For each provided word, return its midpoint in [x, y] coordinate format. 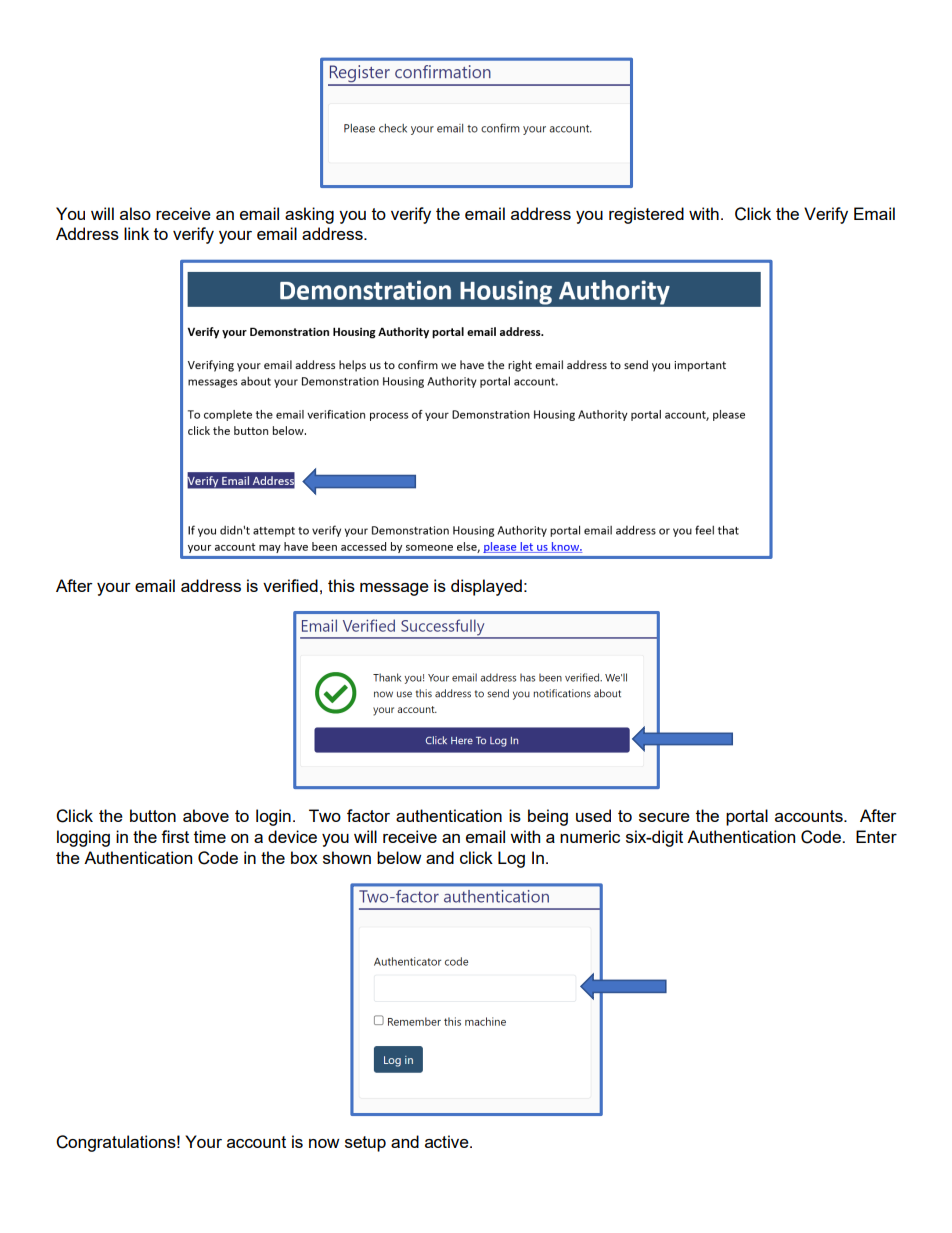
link [136, 233]
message [394, 589]
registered [646, 215]
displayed [486, 587]
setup [365, 1144]
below [399, 857]
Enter [876, 836]
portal [747, 817]
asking [309, 215]
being [548, 817]
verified [290, 585]
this [341, 585]
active [448, 1141]
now [324, 1143]
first [175, 836]
